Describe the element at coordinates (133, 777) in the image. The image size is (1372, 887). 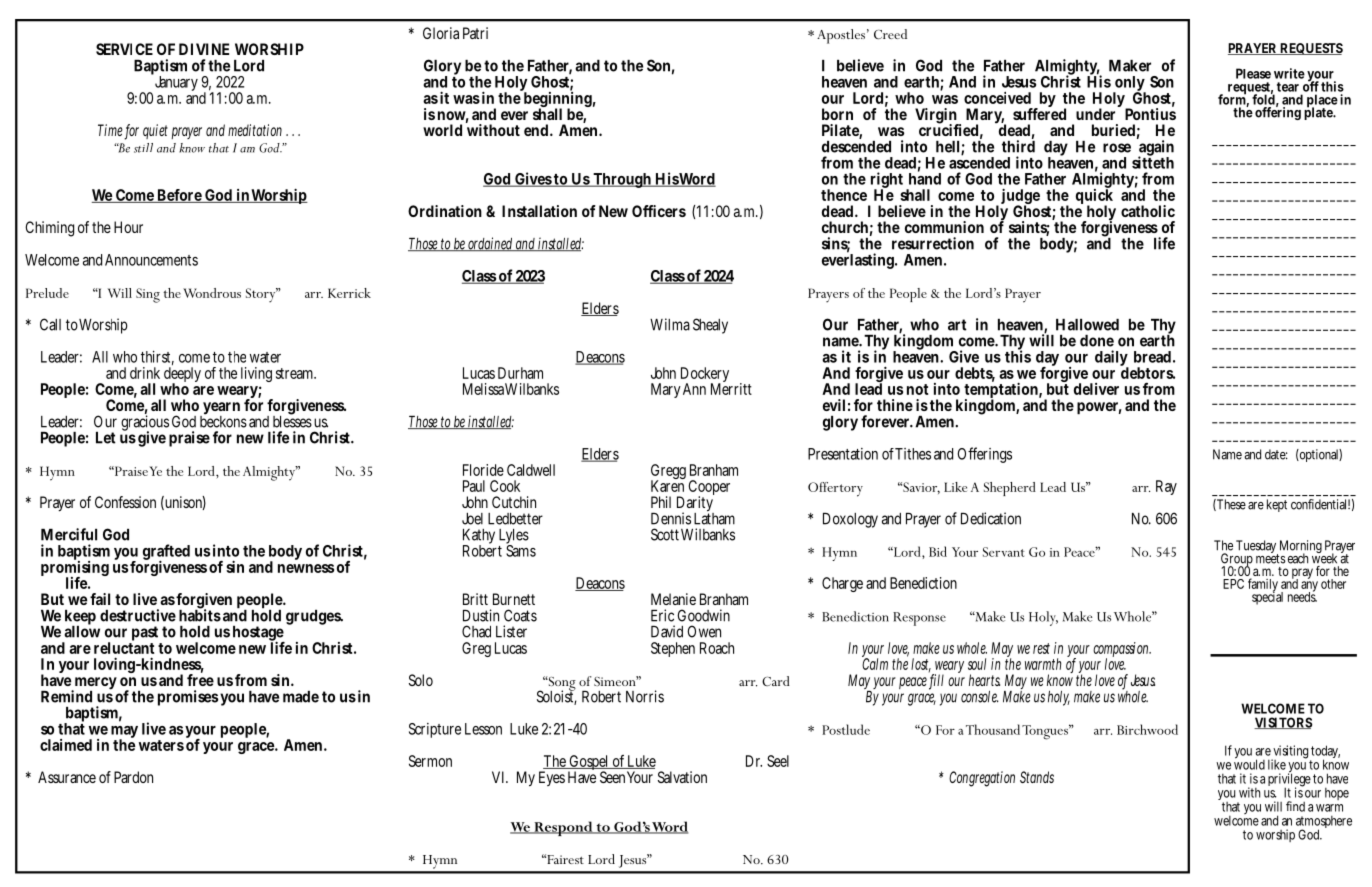
I see `Pardon` at that location.
